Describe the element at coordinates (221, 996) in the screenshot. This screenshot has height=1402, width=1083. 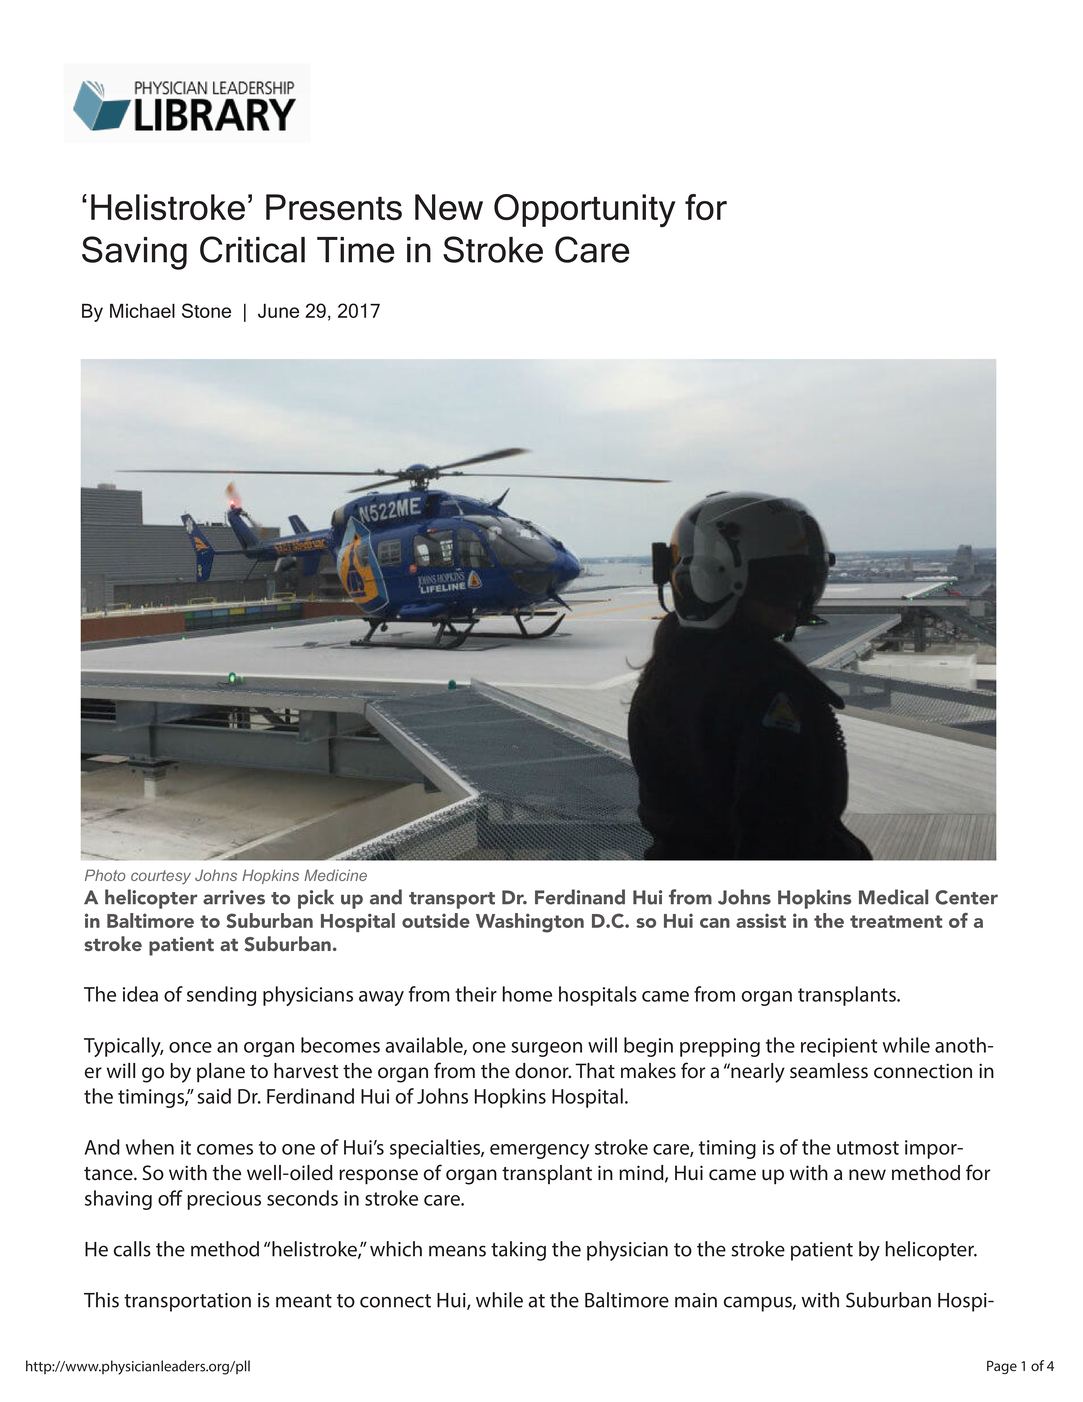
I see `sending` at that location.
